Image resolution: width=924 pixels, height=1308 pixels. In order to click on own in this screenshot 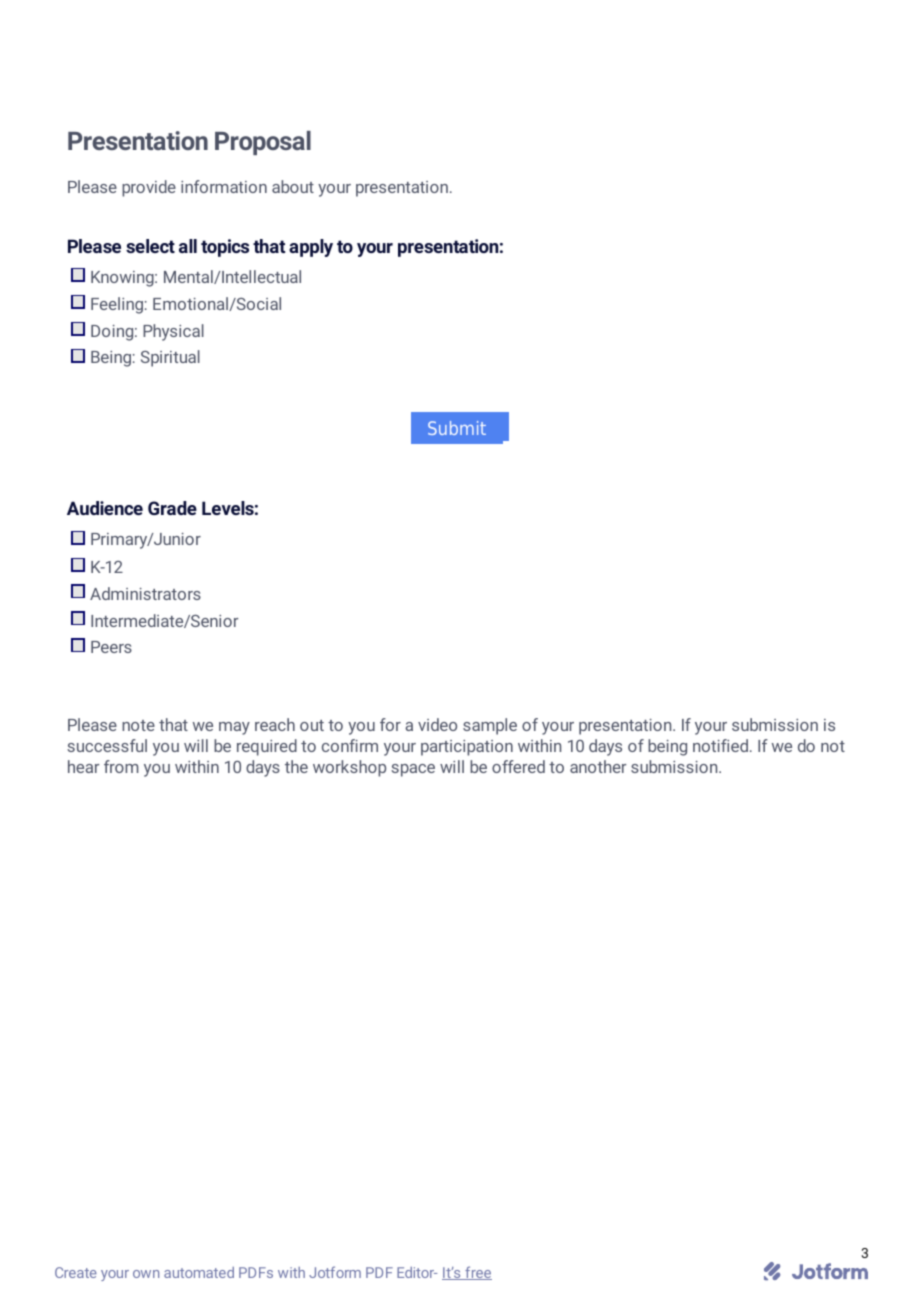, I will do `click(146, 1274)`.
